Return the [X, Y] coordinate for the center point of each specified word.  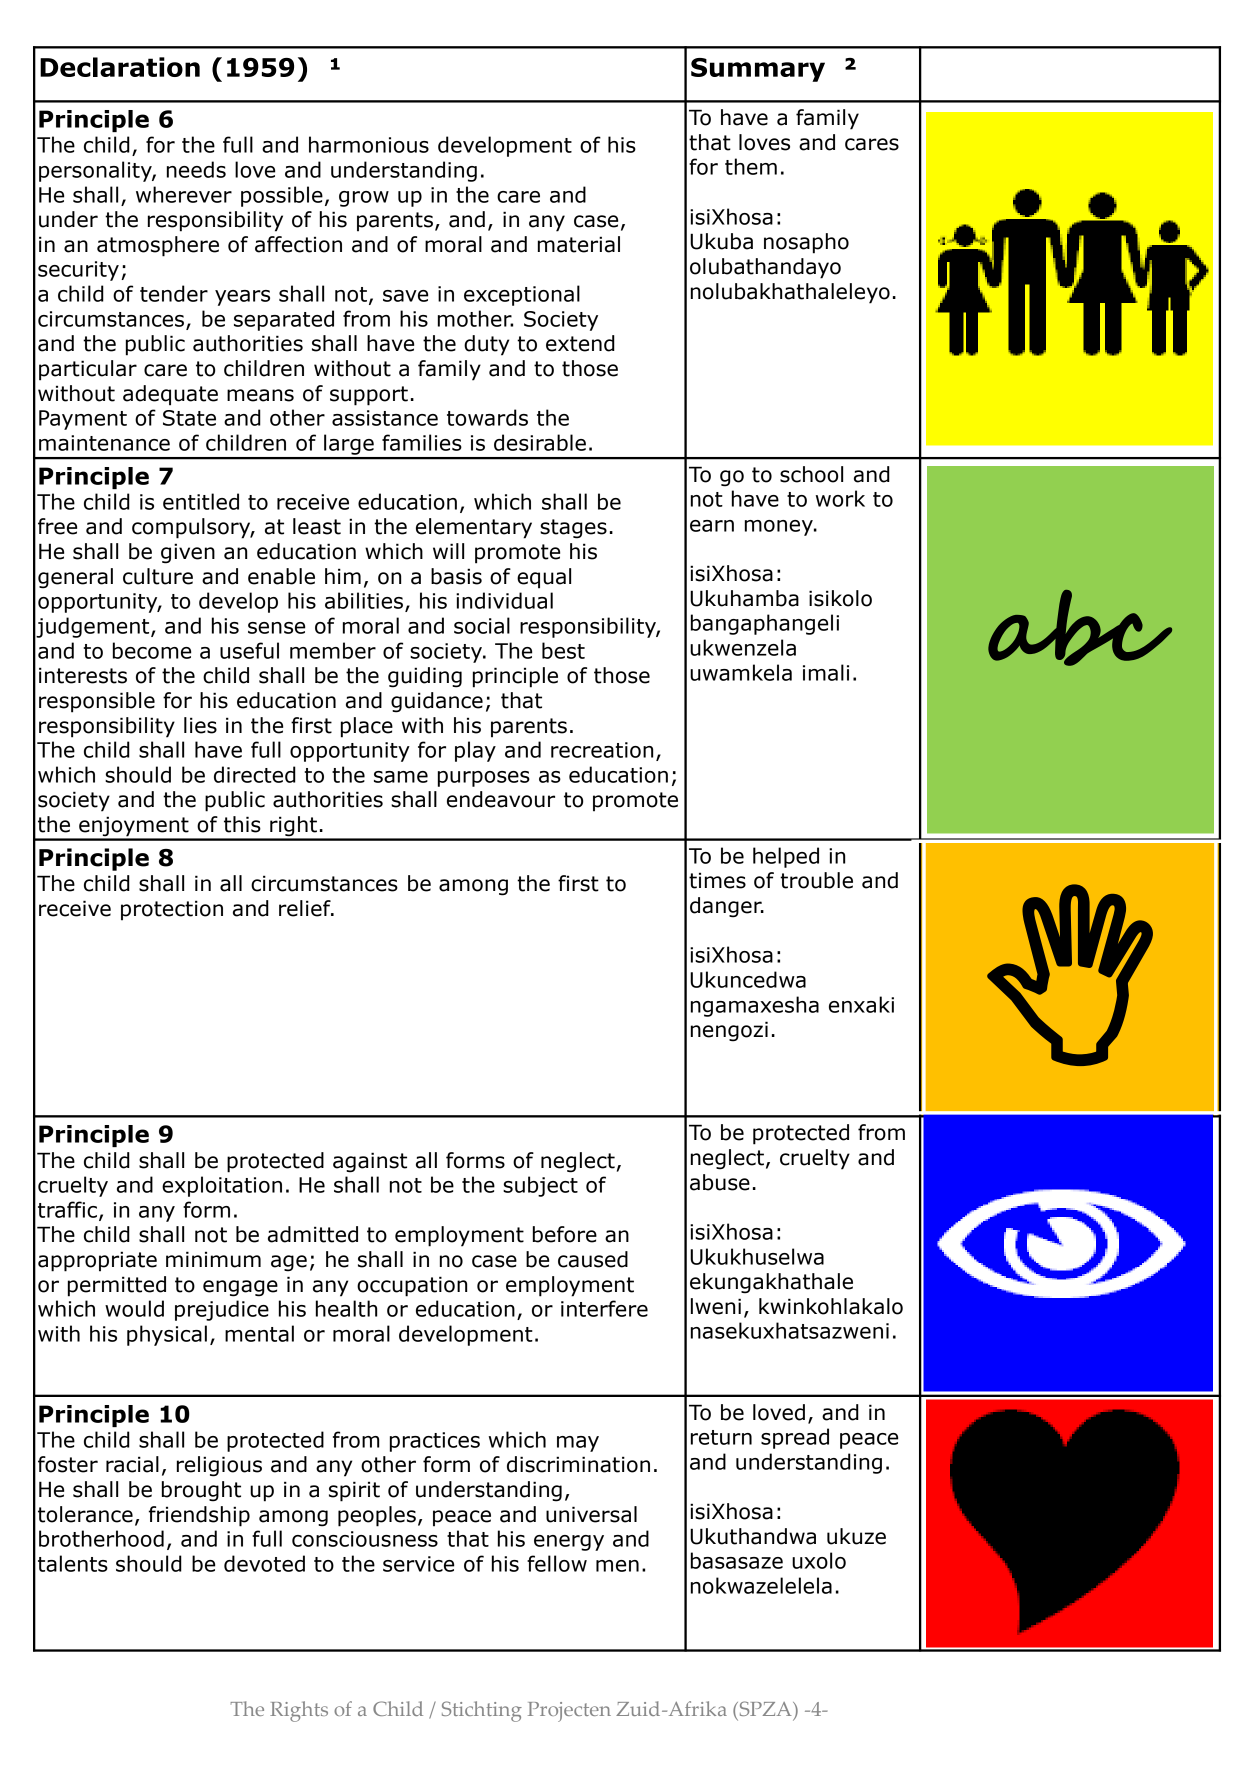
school [811, 474]
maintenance [104, 443]
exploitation [222, 1186]
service [418, 1564]
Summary [758, 70]
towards [487, 417]
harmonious [369, 144]
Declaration [120, 67]
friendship [199, 1516]
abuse [720, 1182]
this [242, 824]
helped [786, 857]
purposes [484, 779]
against [370, 1162]
